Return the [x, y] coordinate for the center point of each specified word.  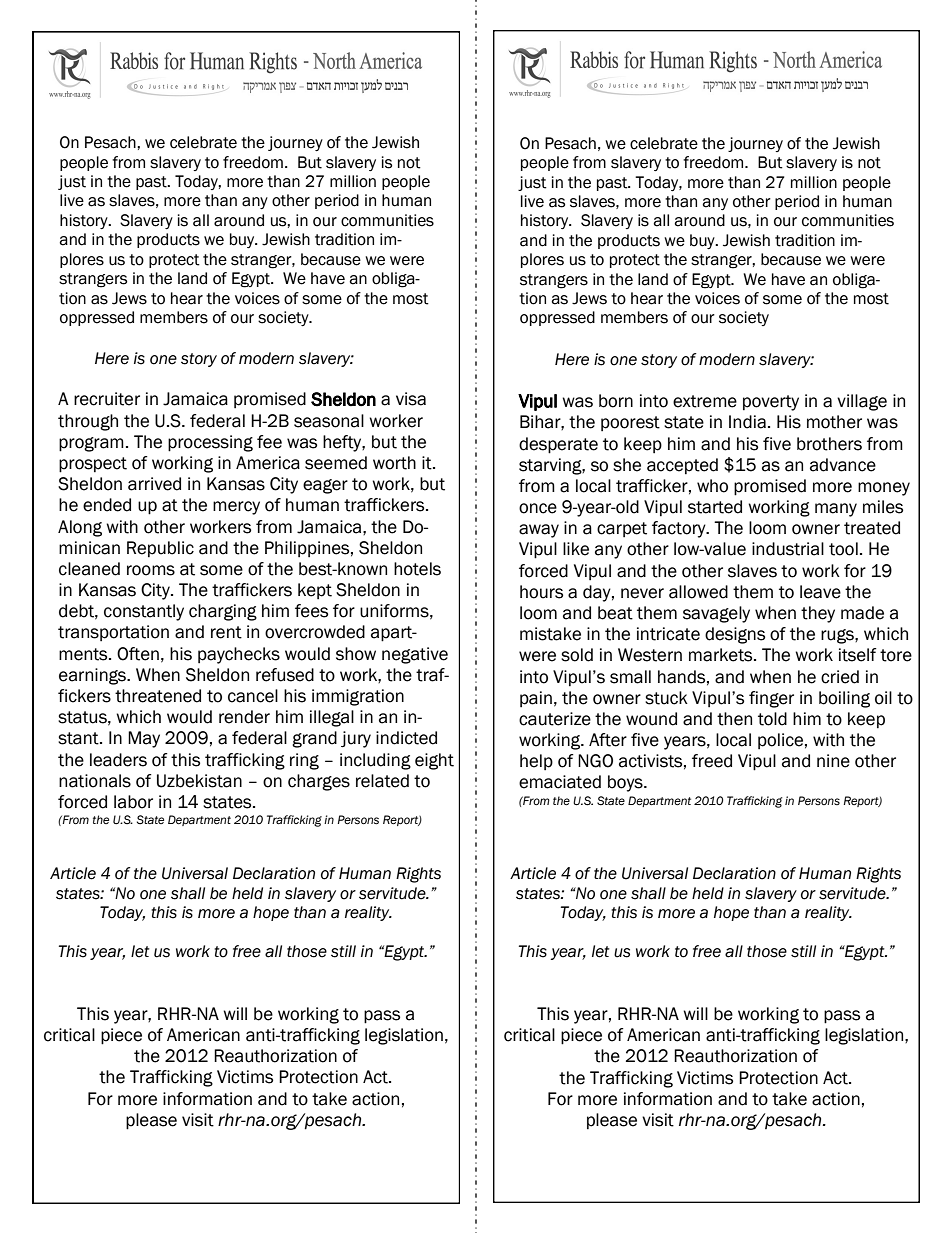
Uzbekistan [199, 781]
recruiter [107, 399]
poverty [771, 403]
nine [833, 761]
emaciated [560, 782]
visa [411, 399]
